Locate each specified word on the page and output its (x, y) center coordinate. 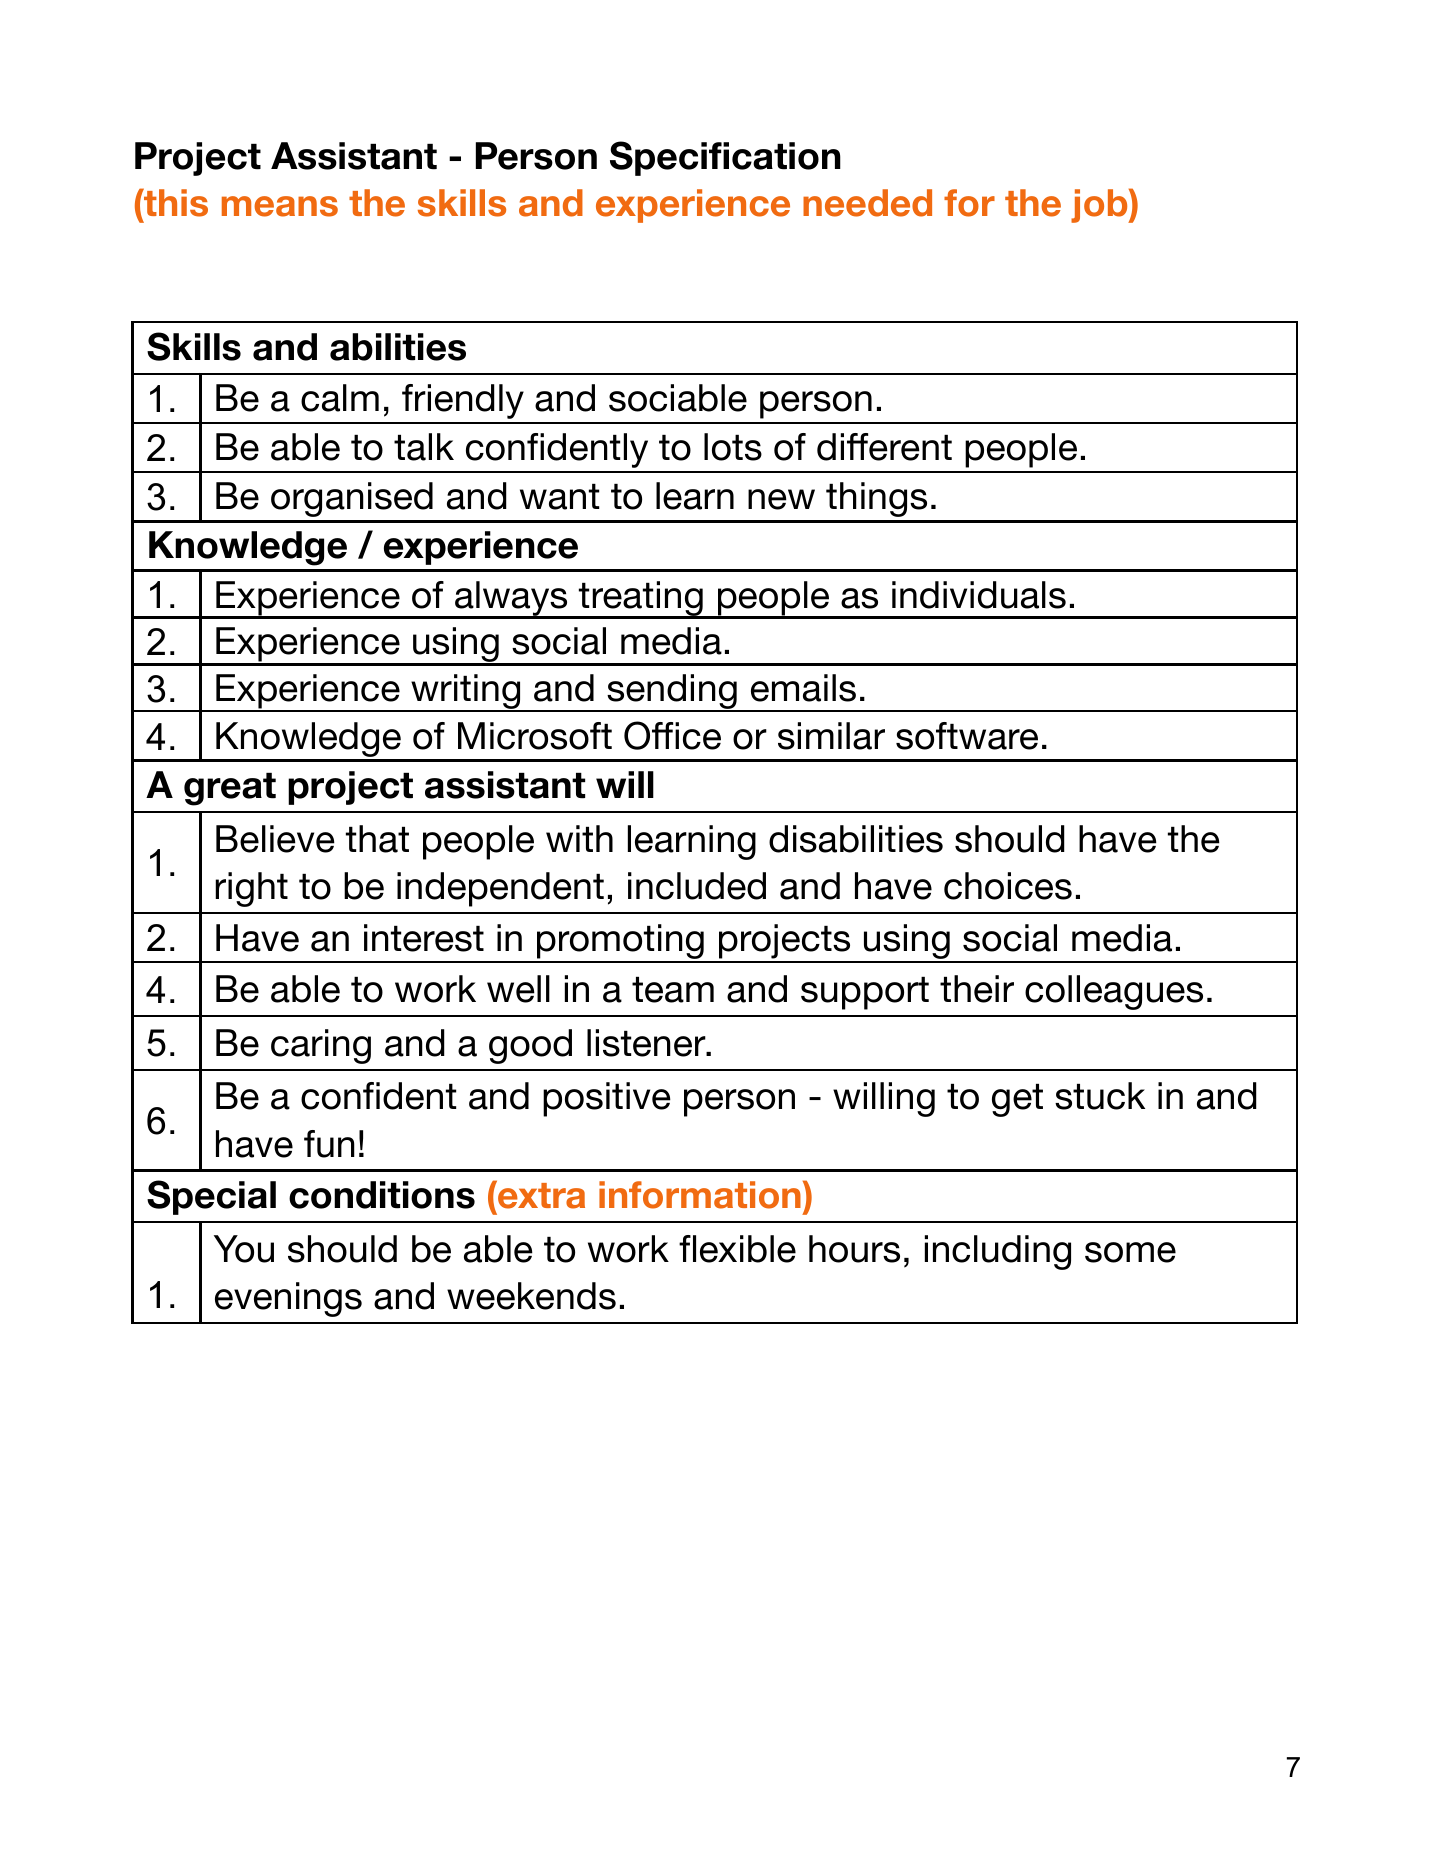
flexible (737, 1249)
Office (672, 735)
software (967, 736)
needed (867, 203)
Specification (725, 158)
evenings (288, 1299)
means (280, 206)
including (998, 1252)
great (230, 789)
